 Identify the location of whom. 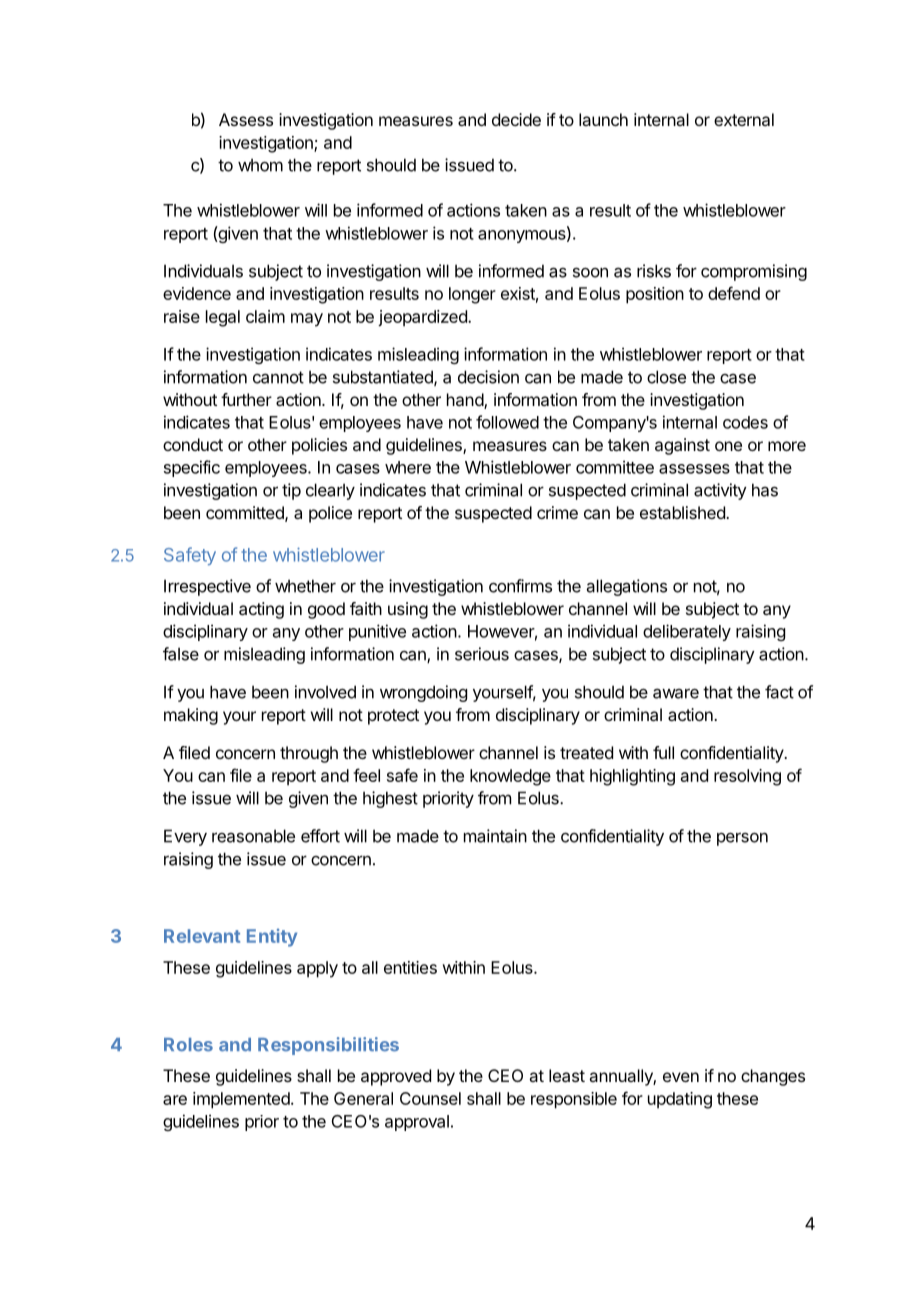
(260, 165).
